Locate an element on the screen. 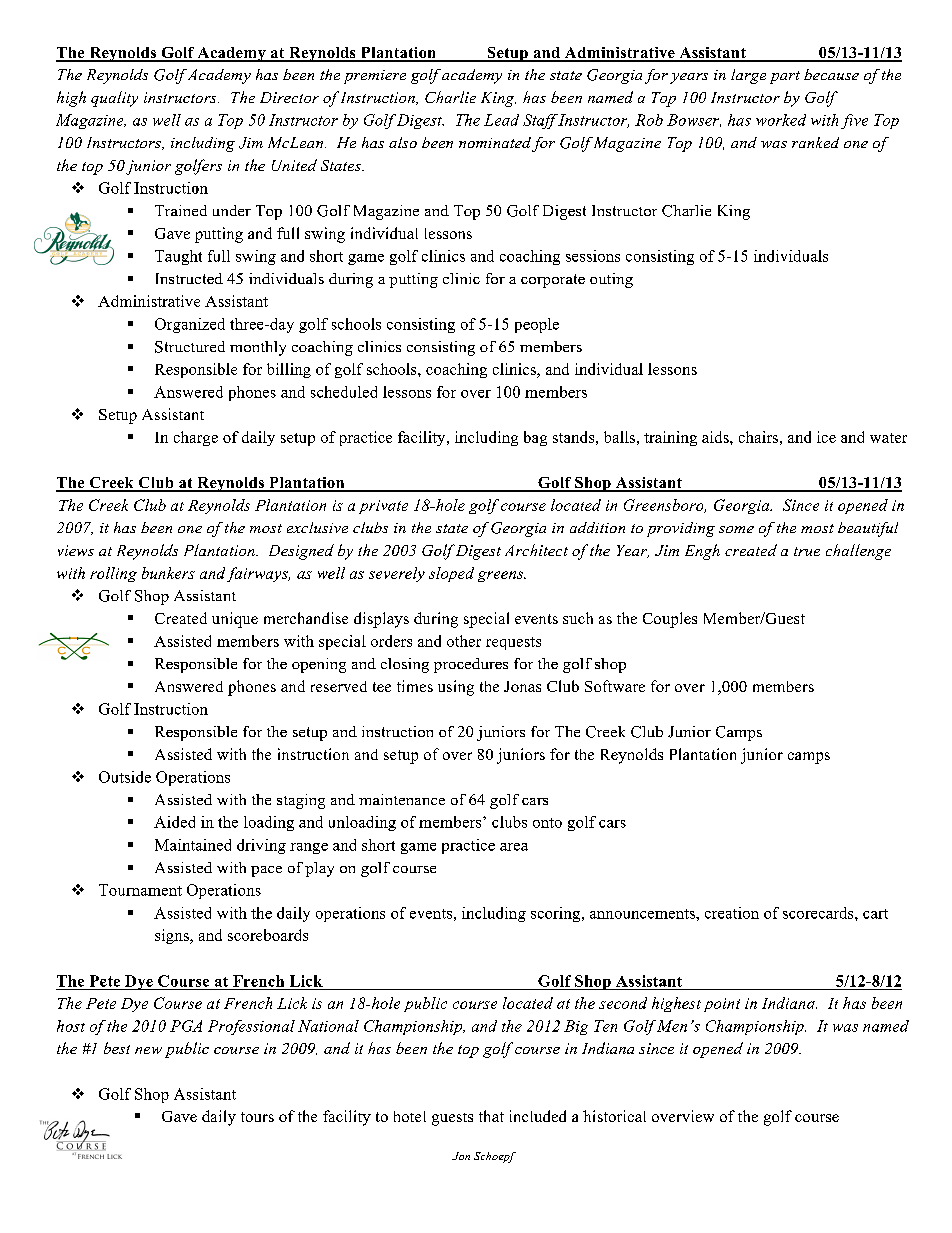 This screenshot has width=952, height=1233. point is located at coordinates (722, 1005).
